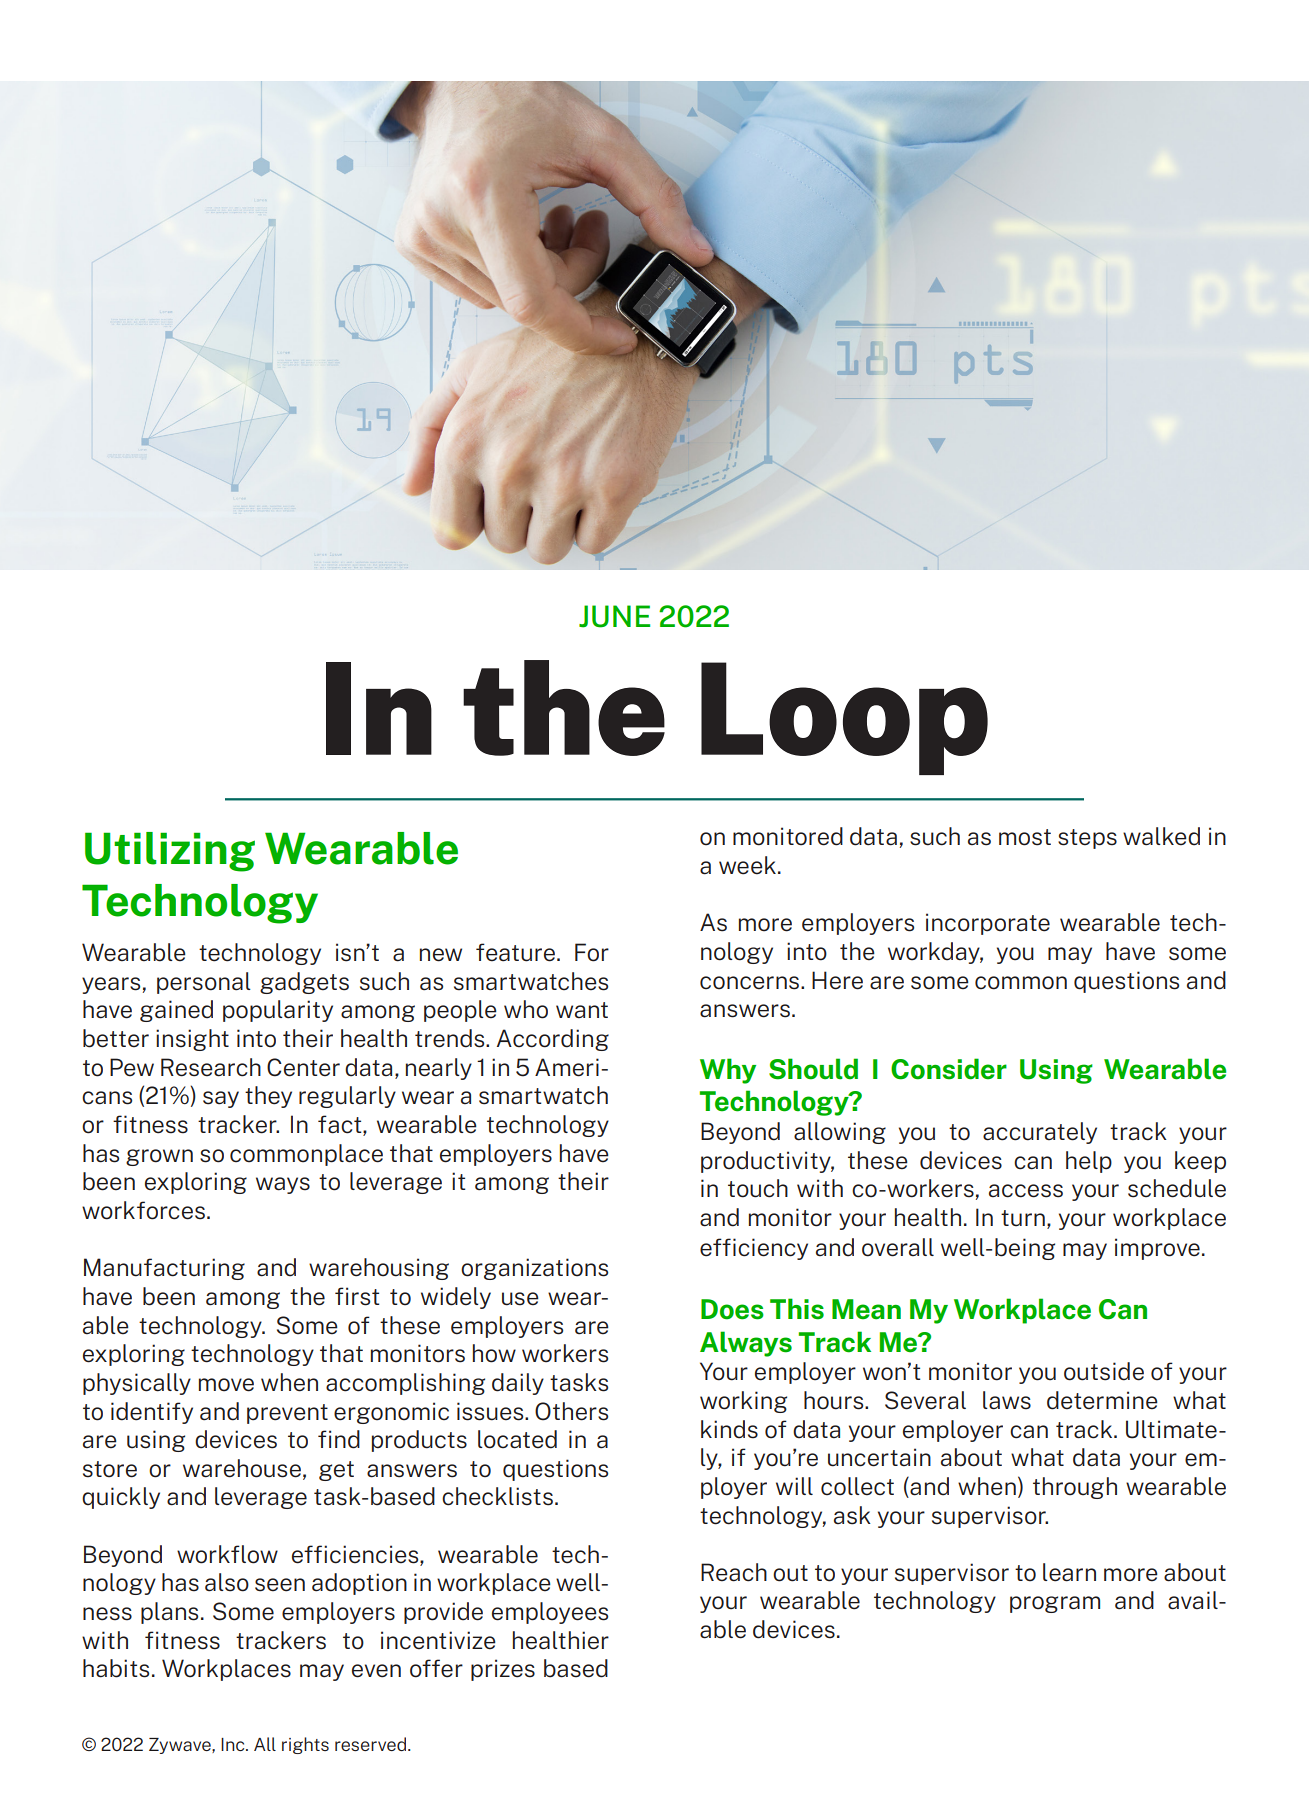 This page has height=1801, width=1309. Describe the element at coordinates (1025, 837) in the page. I see `most` at that location.
